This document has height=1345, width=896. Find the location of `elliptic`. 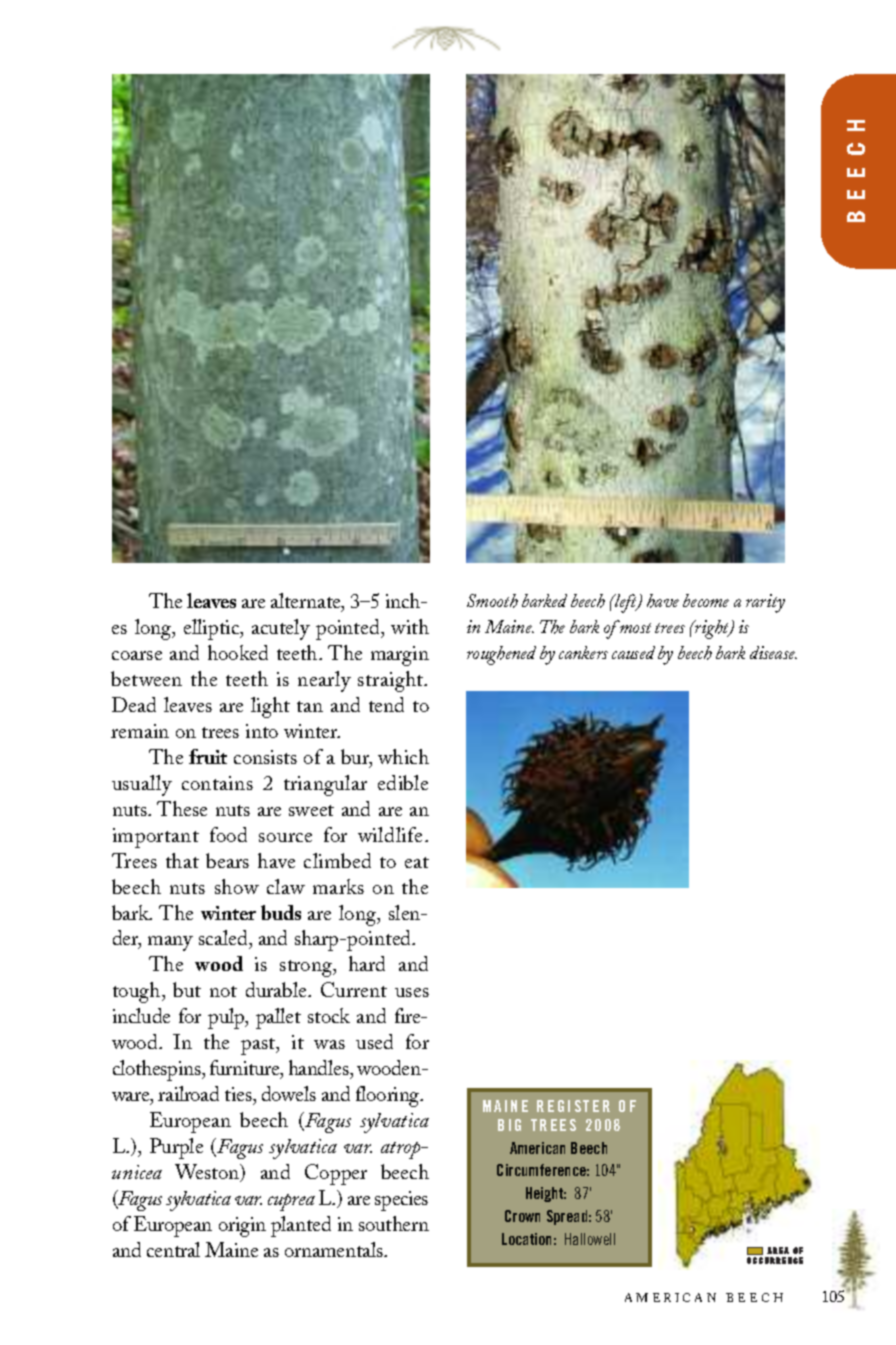

elliptic is located at coordinates (213, 629).
